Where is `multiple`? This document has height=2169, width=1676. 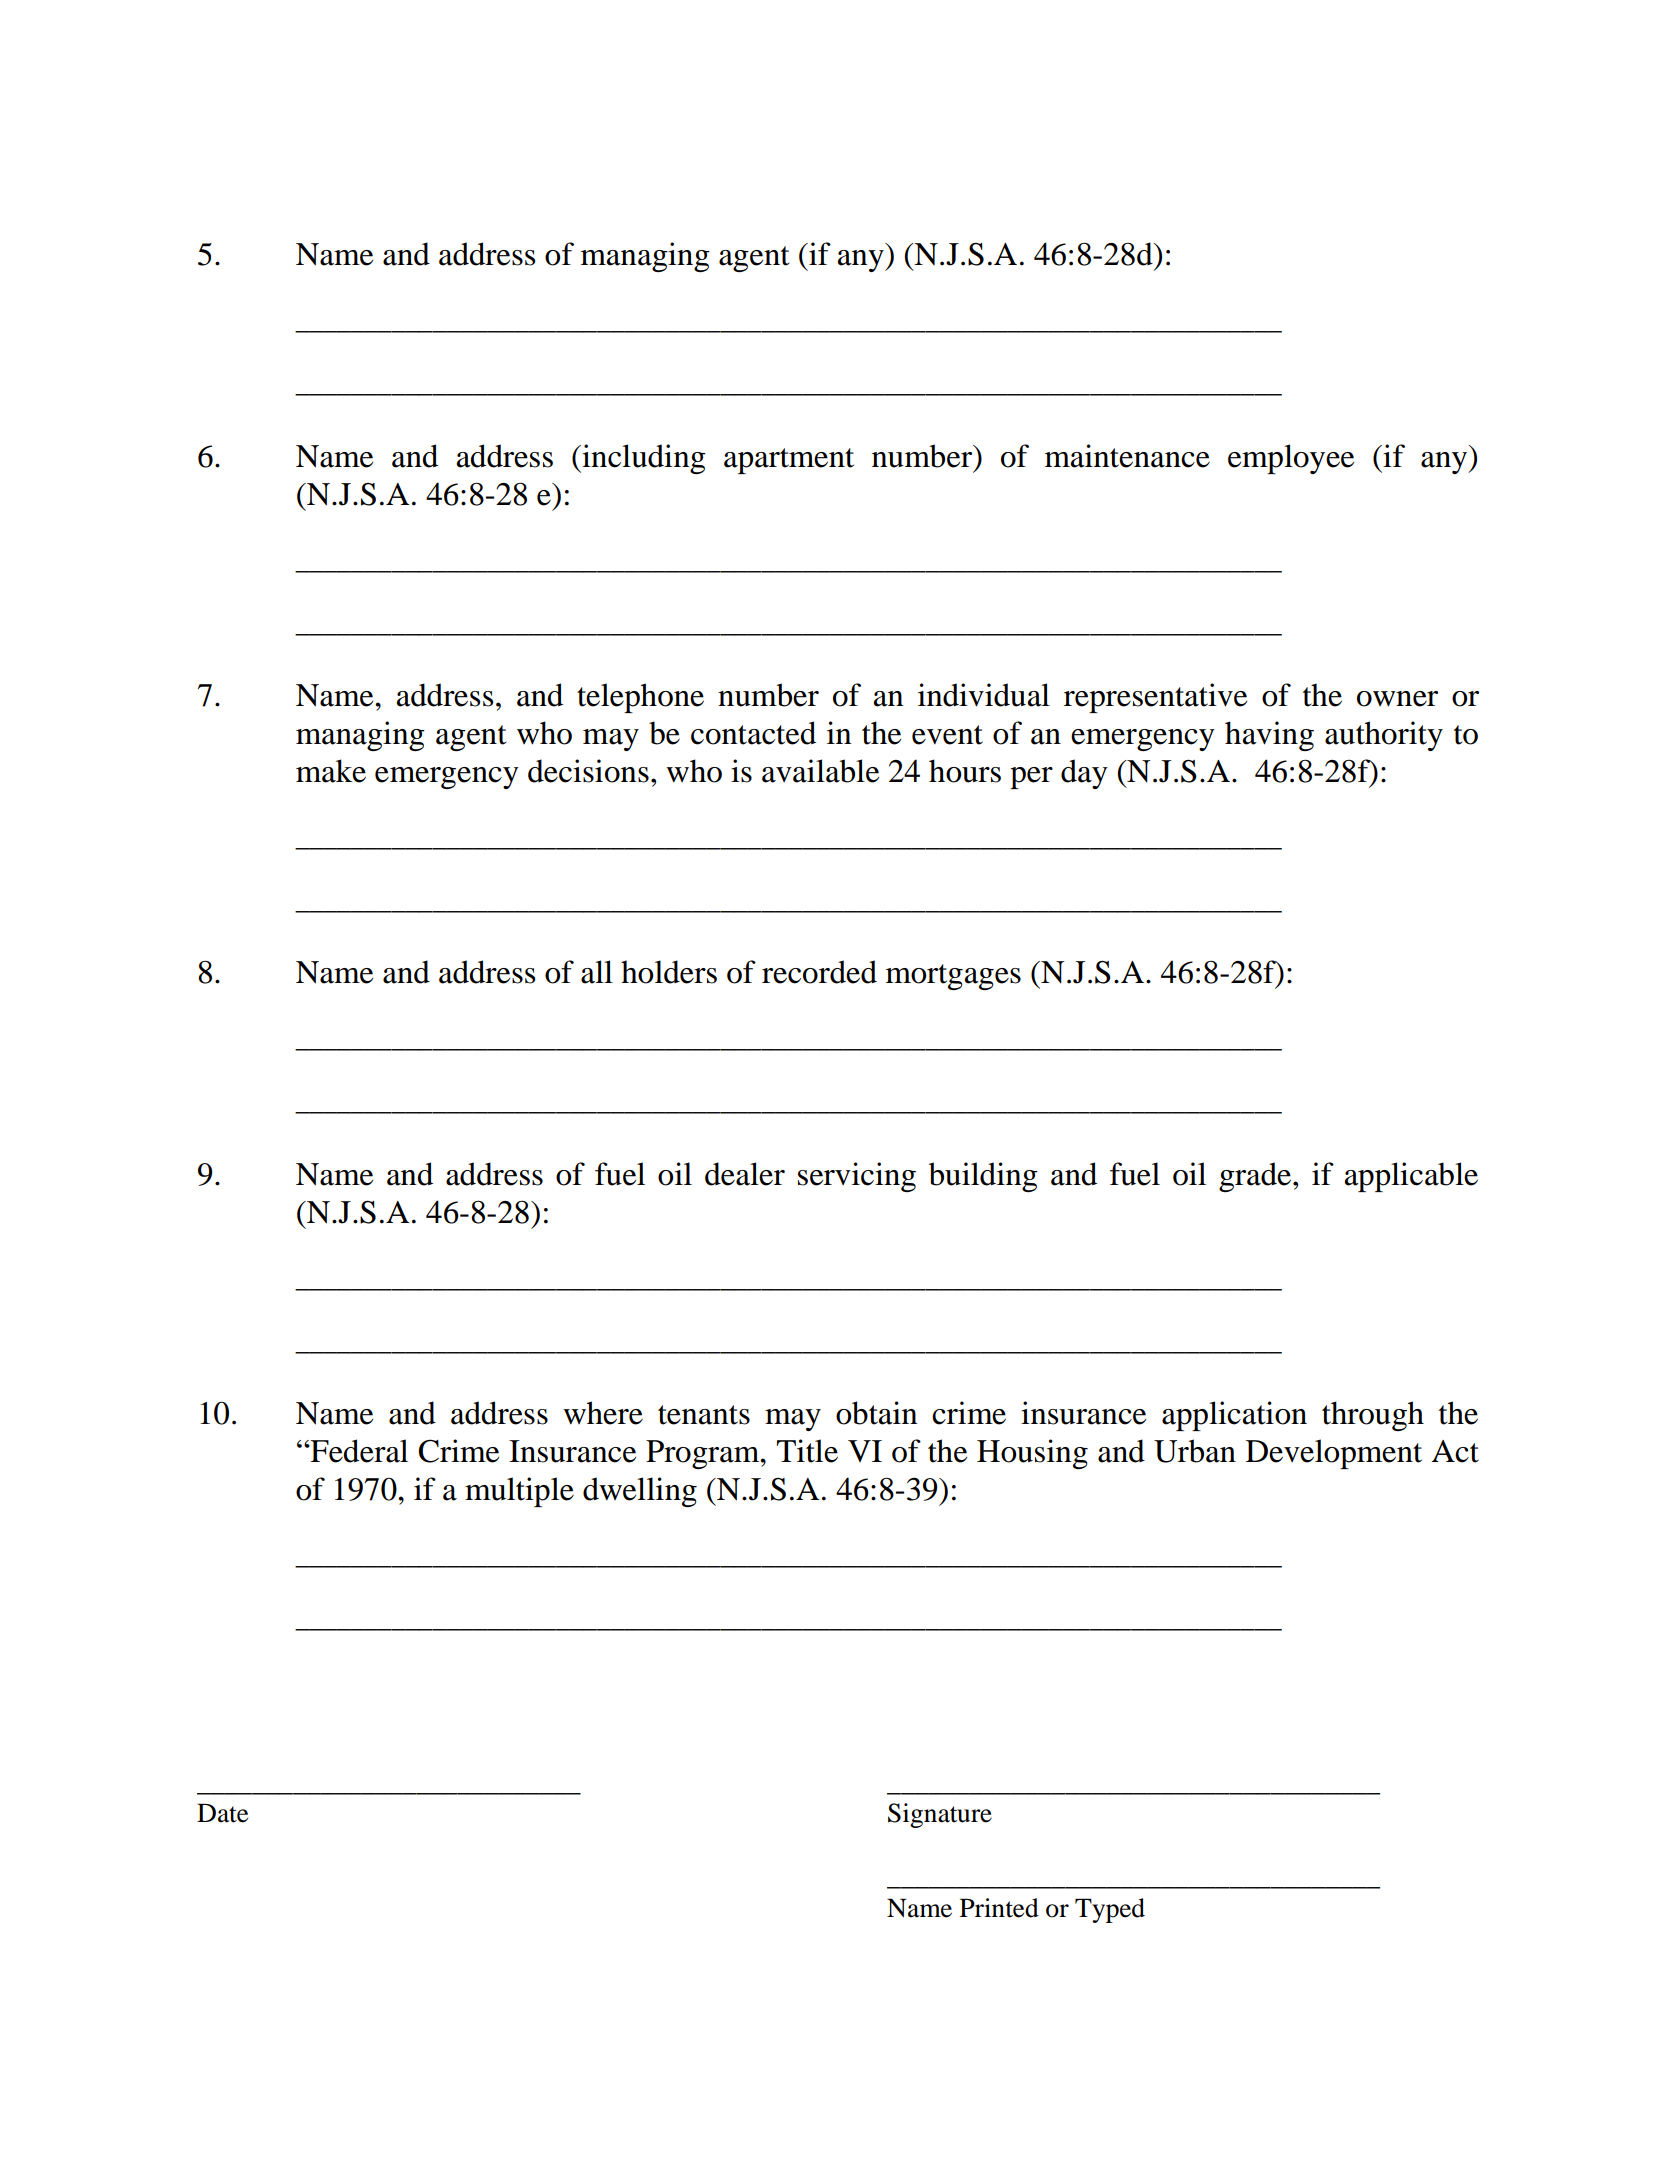
multiple is located at coordinates (519, 1492).
